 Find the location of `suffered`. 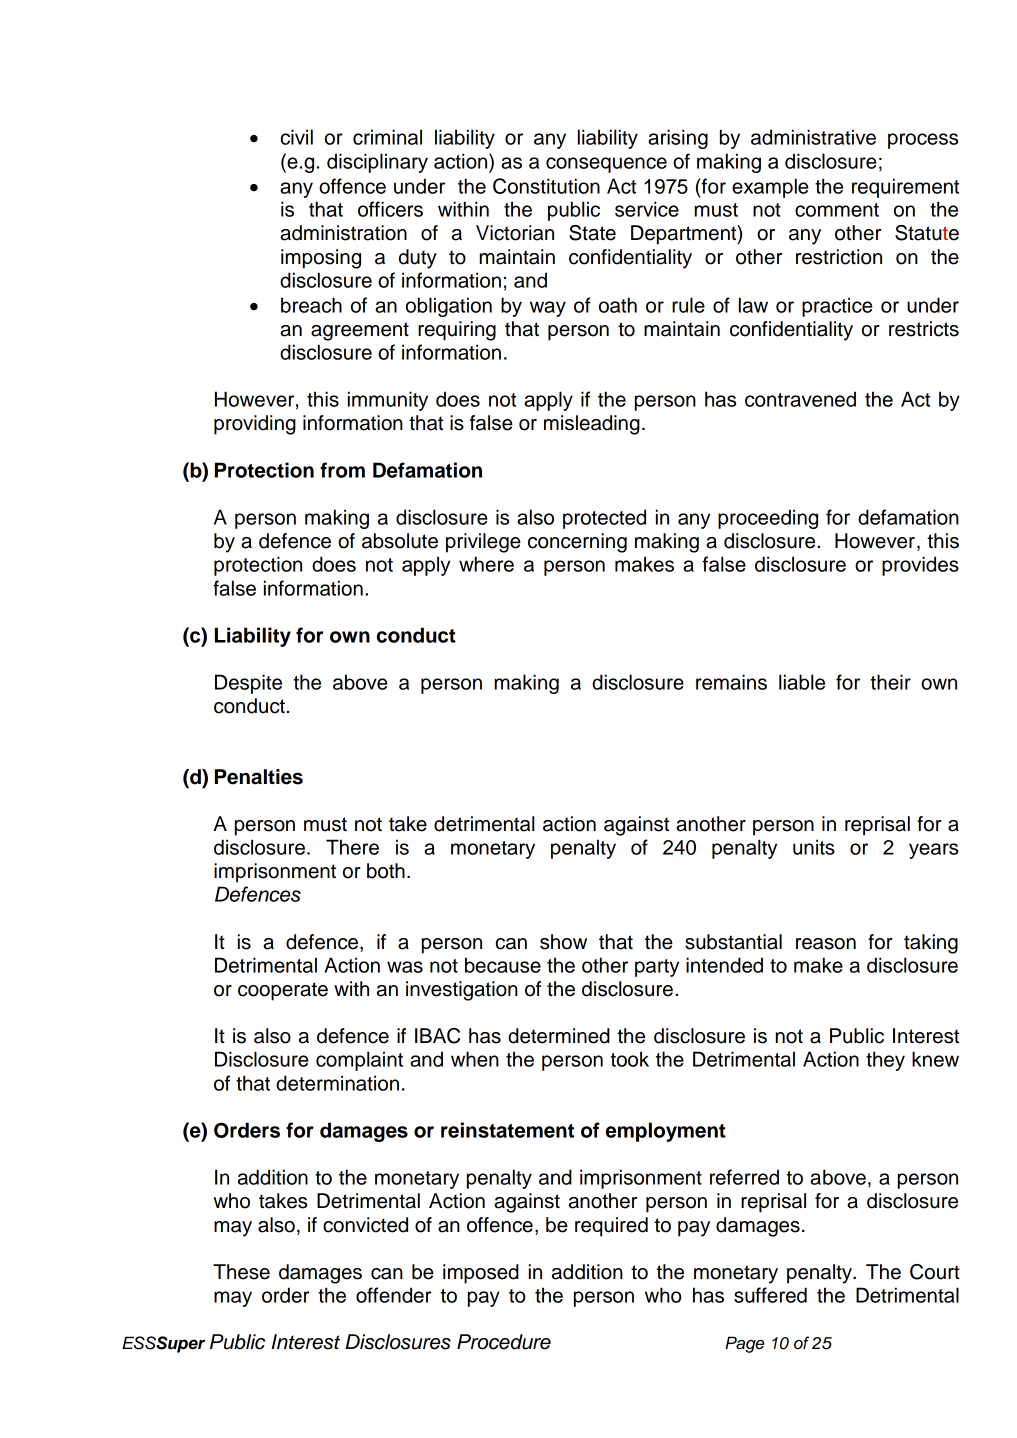

suffered is located at coordinates (770, 1295).
